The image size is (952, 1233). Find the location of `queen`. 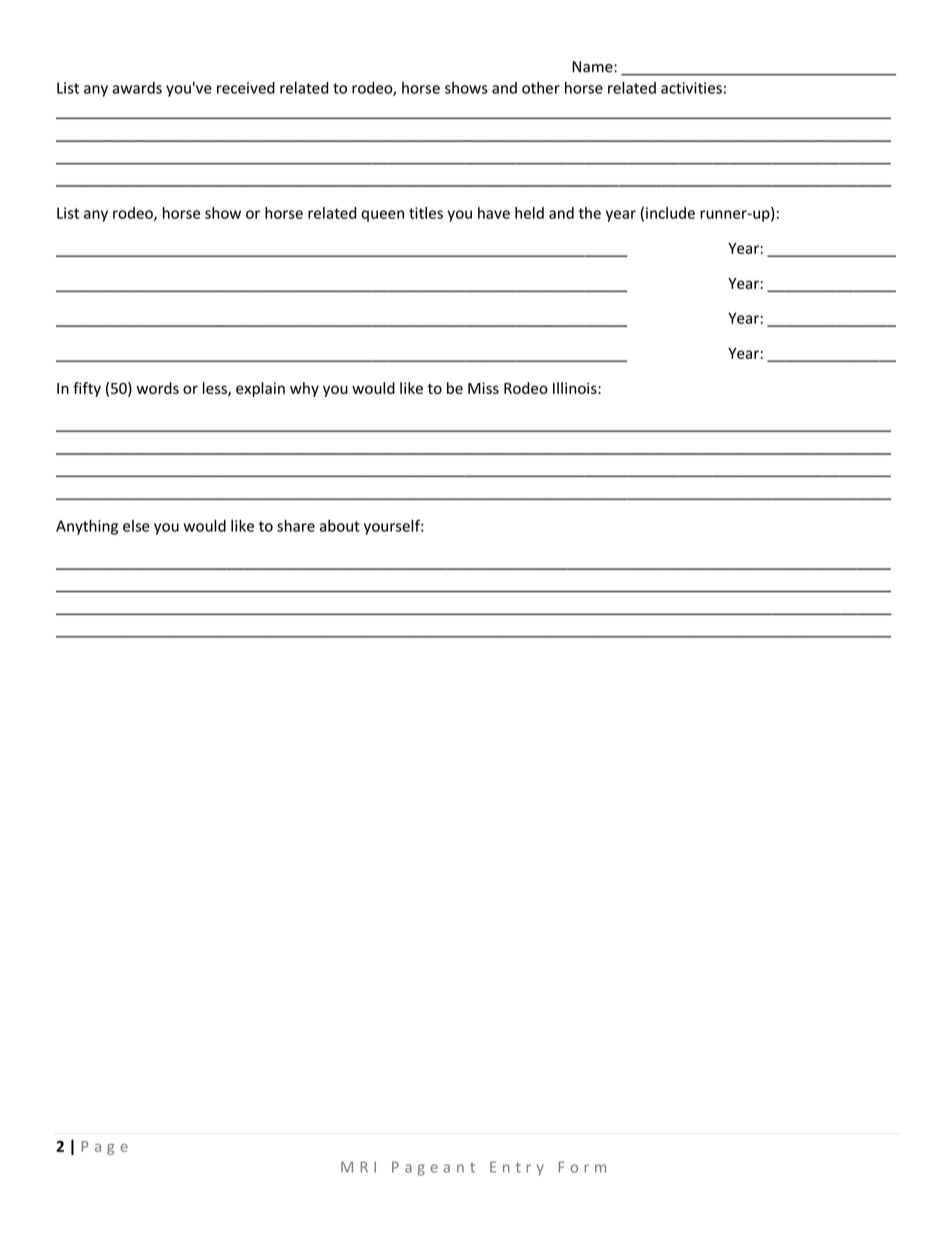

queen is located at coordinates (382, 216).
